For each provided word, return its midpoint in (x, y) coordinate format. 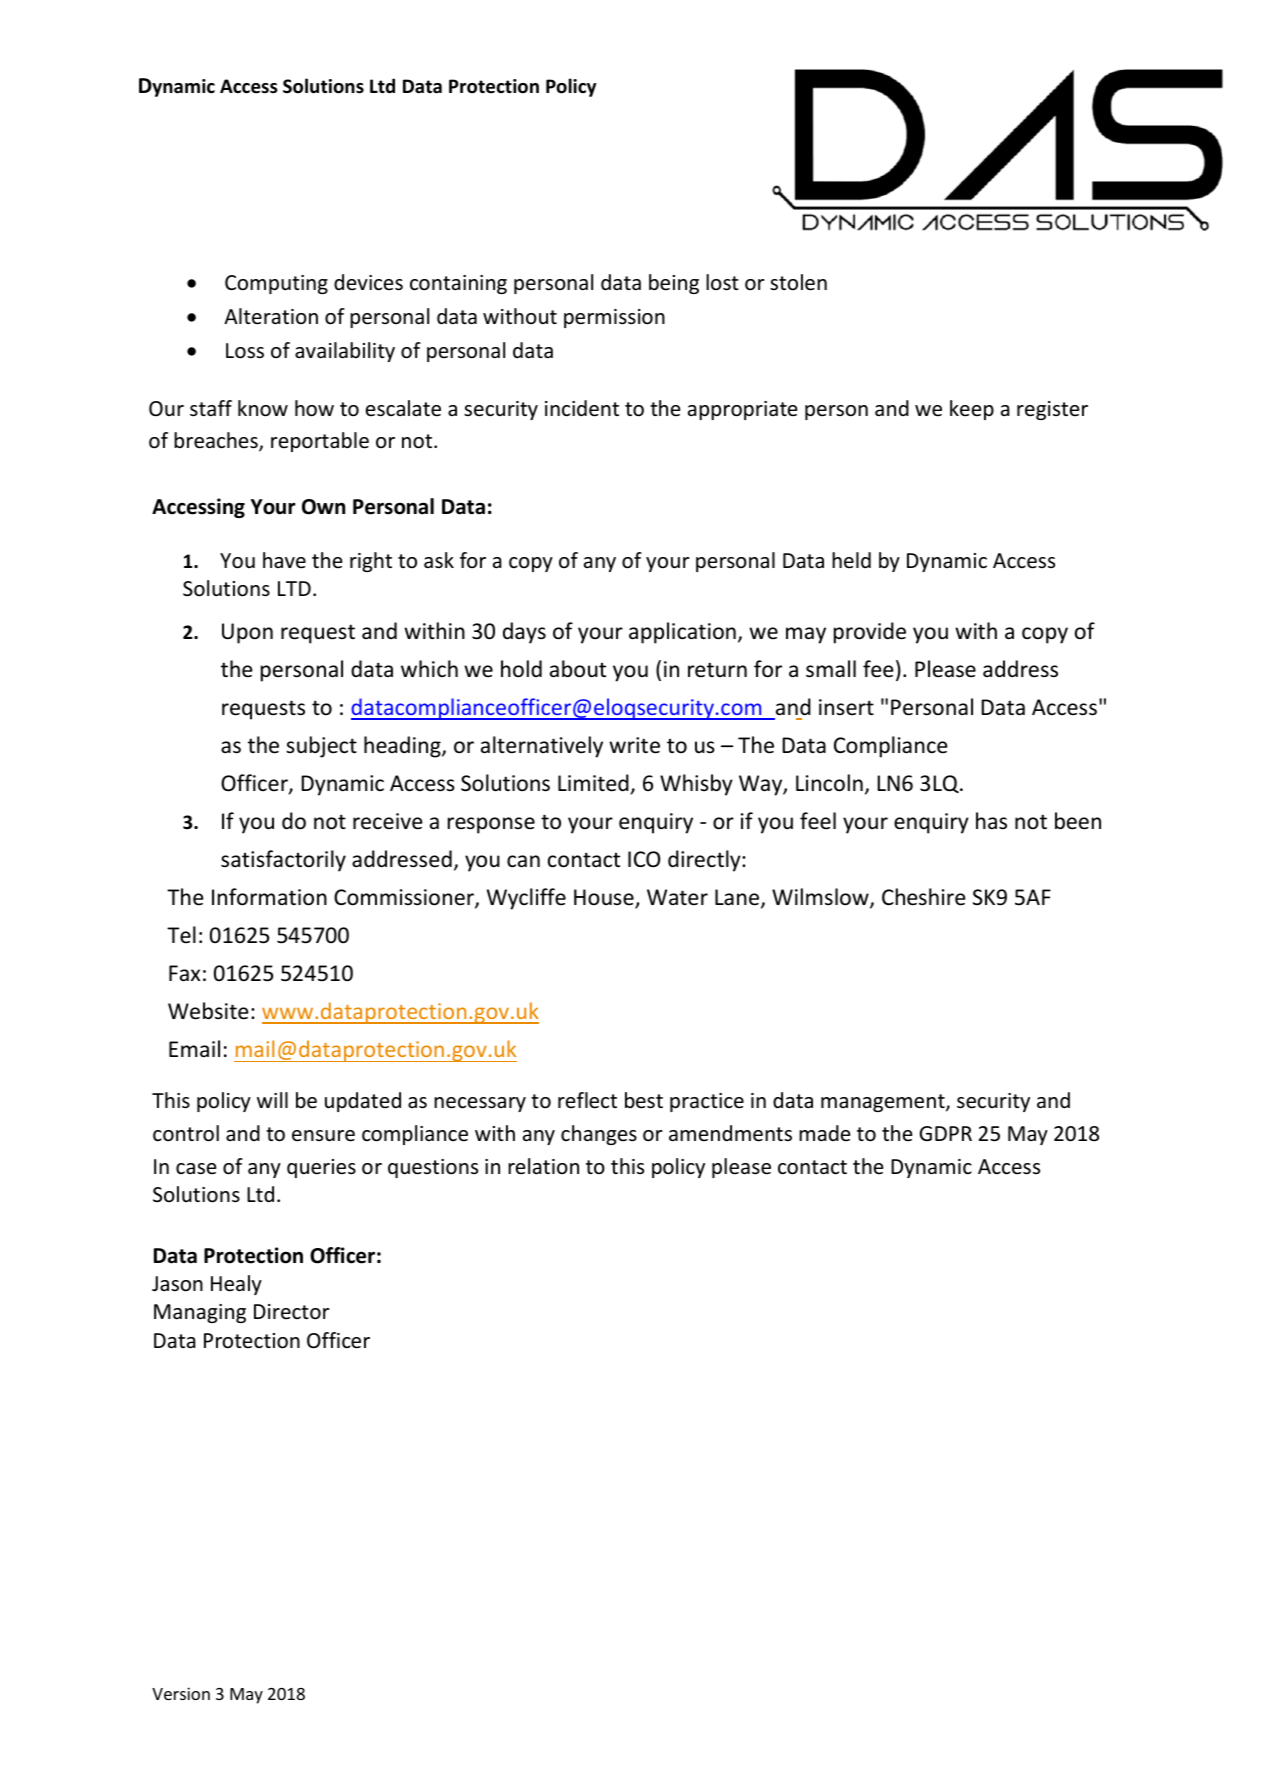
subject (321, 747)
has (991, 821)
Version (181, 1693)
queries (321, 1168)
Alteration (271, 316)
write (634, 745)
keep (972, 410)
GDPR (945, 1133)
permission (614, 318)
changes (599, 1135)
